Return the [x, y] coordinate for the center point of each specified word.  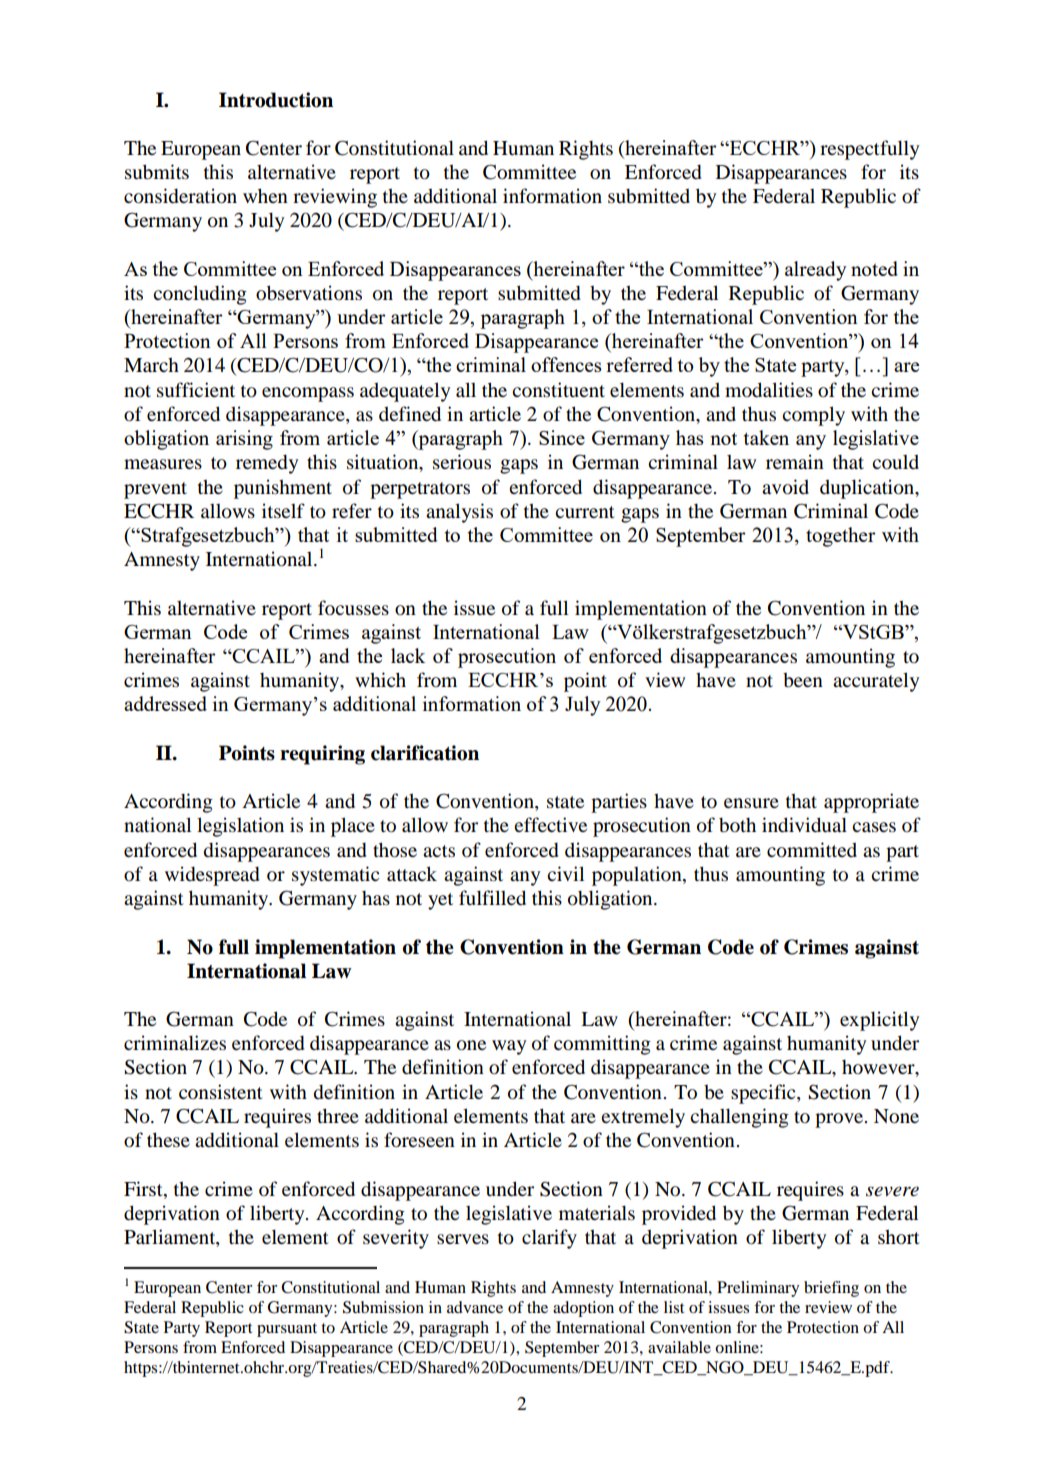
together [841, 537]
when [265, 195]
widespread [212, 876]
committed [812, 850]
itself [283, 510]
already [816, 271]
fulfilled [492, 898]
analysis [459, 513]
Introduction [276, 100]
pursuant [287, 1330]
